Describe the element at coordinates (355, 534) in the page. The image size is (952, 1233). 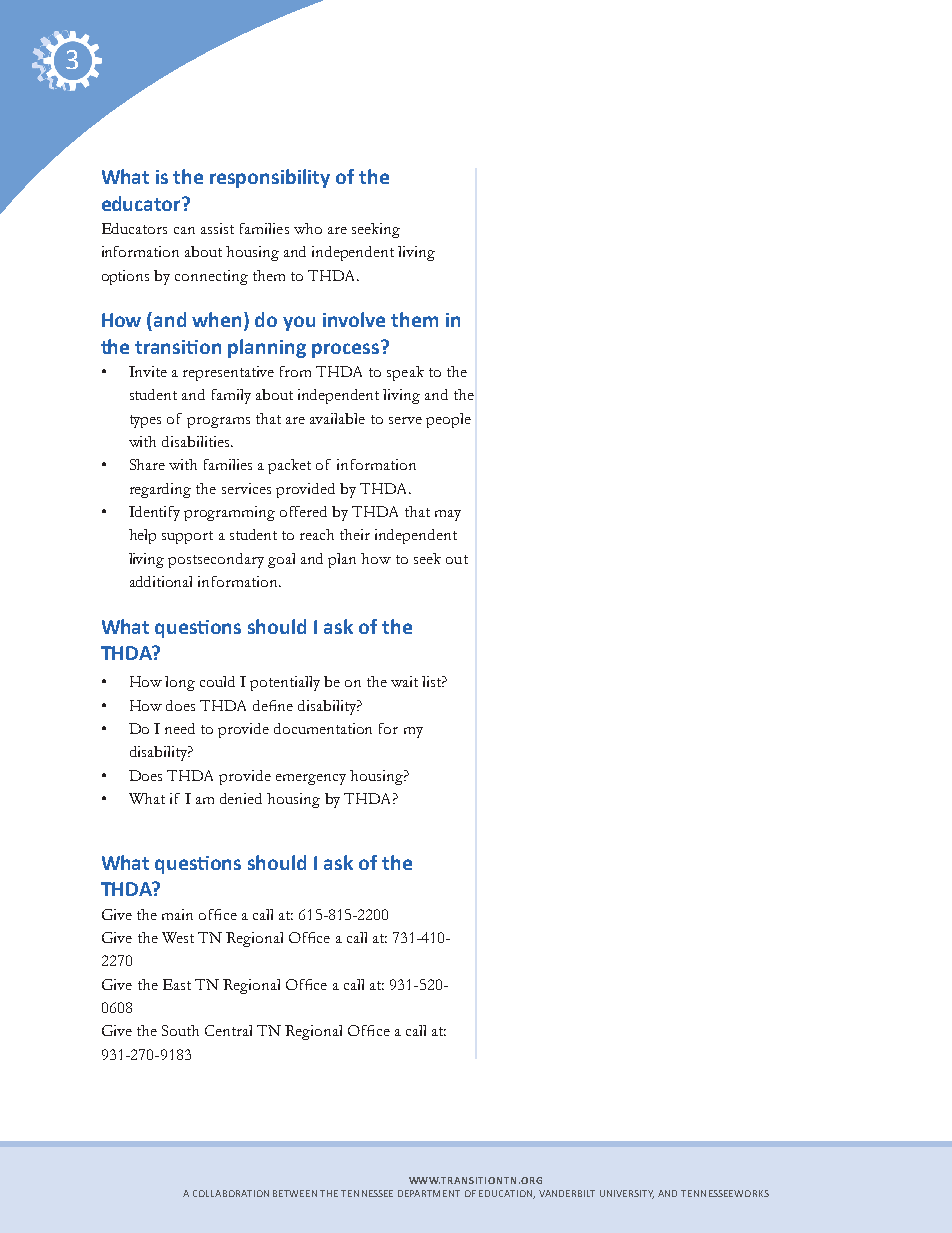
I see `their` at that location.
